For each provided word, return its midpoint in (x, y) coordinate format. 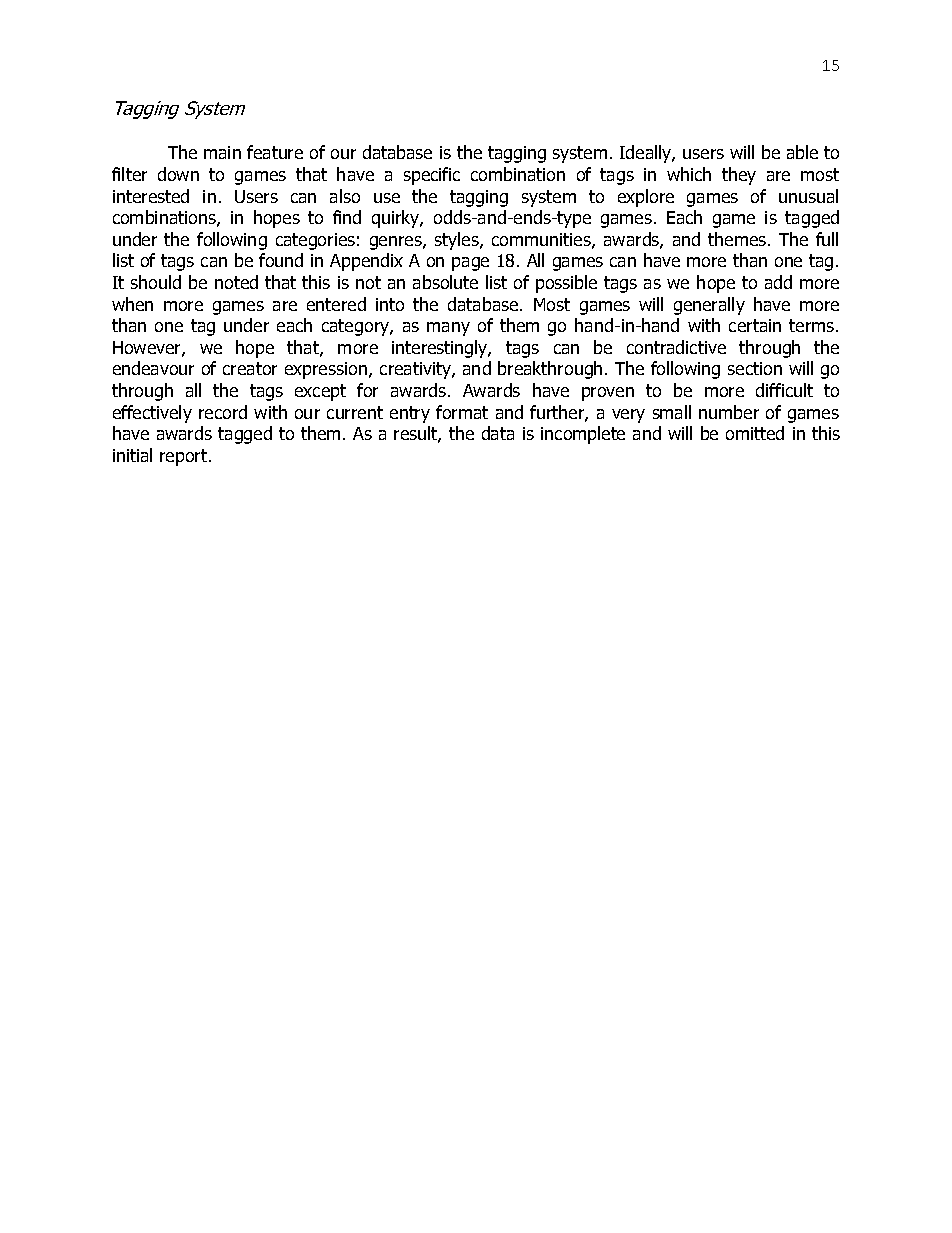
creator (250, 368)
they (739, 176)
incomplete (583, 435)
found (281, 260)
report (185, 457)
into (390, 304)
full (827, 239)
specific (432, 176)
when (132, 304)
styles (458, 241)
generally (709, 306)
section (755, 368)
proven (608, 394)
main (222, 152)
